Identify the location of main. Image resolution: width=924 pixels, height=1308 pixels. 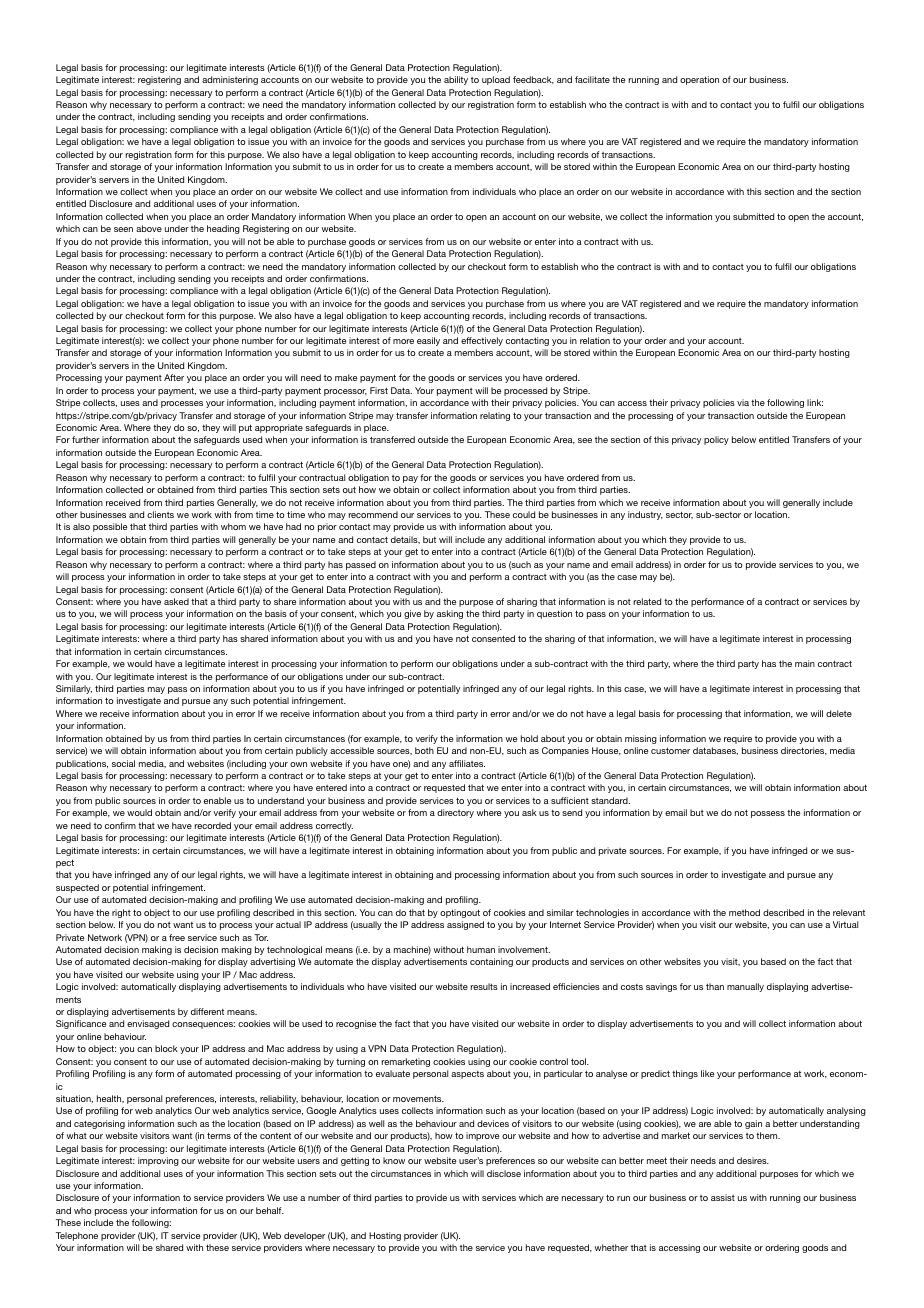
(805, 663).
